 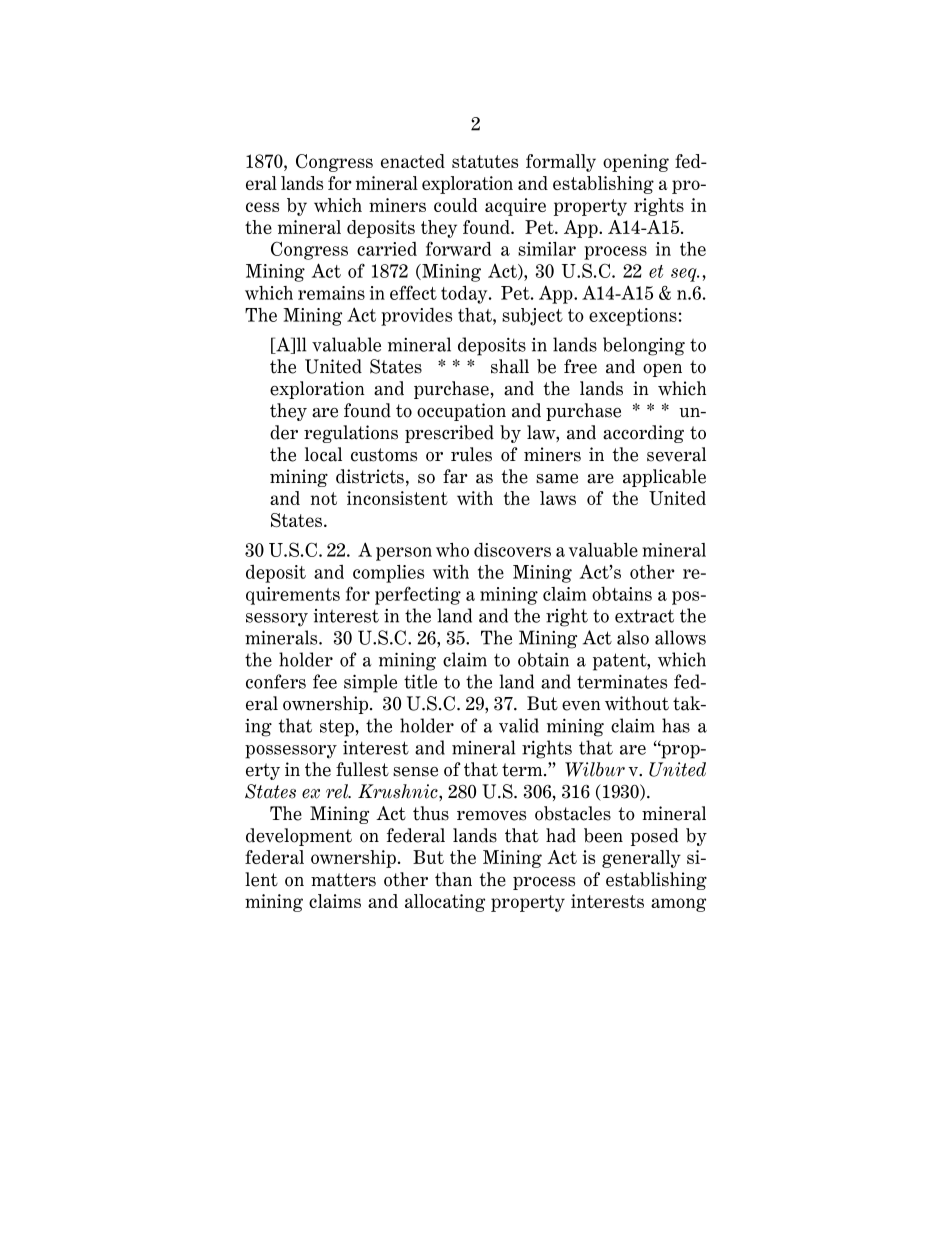 I want to click on local, so click(x=323, y=454).
